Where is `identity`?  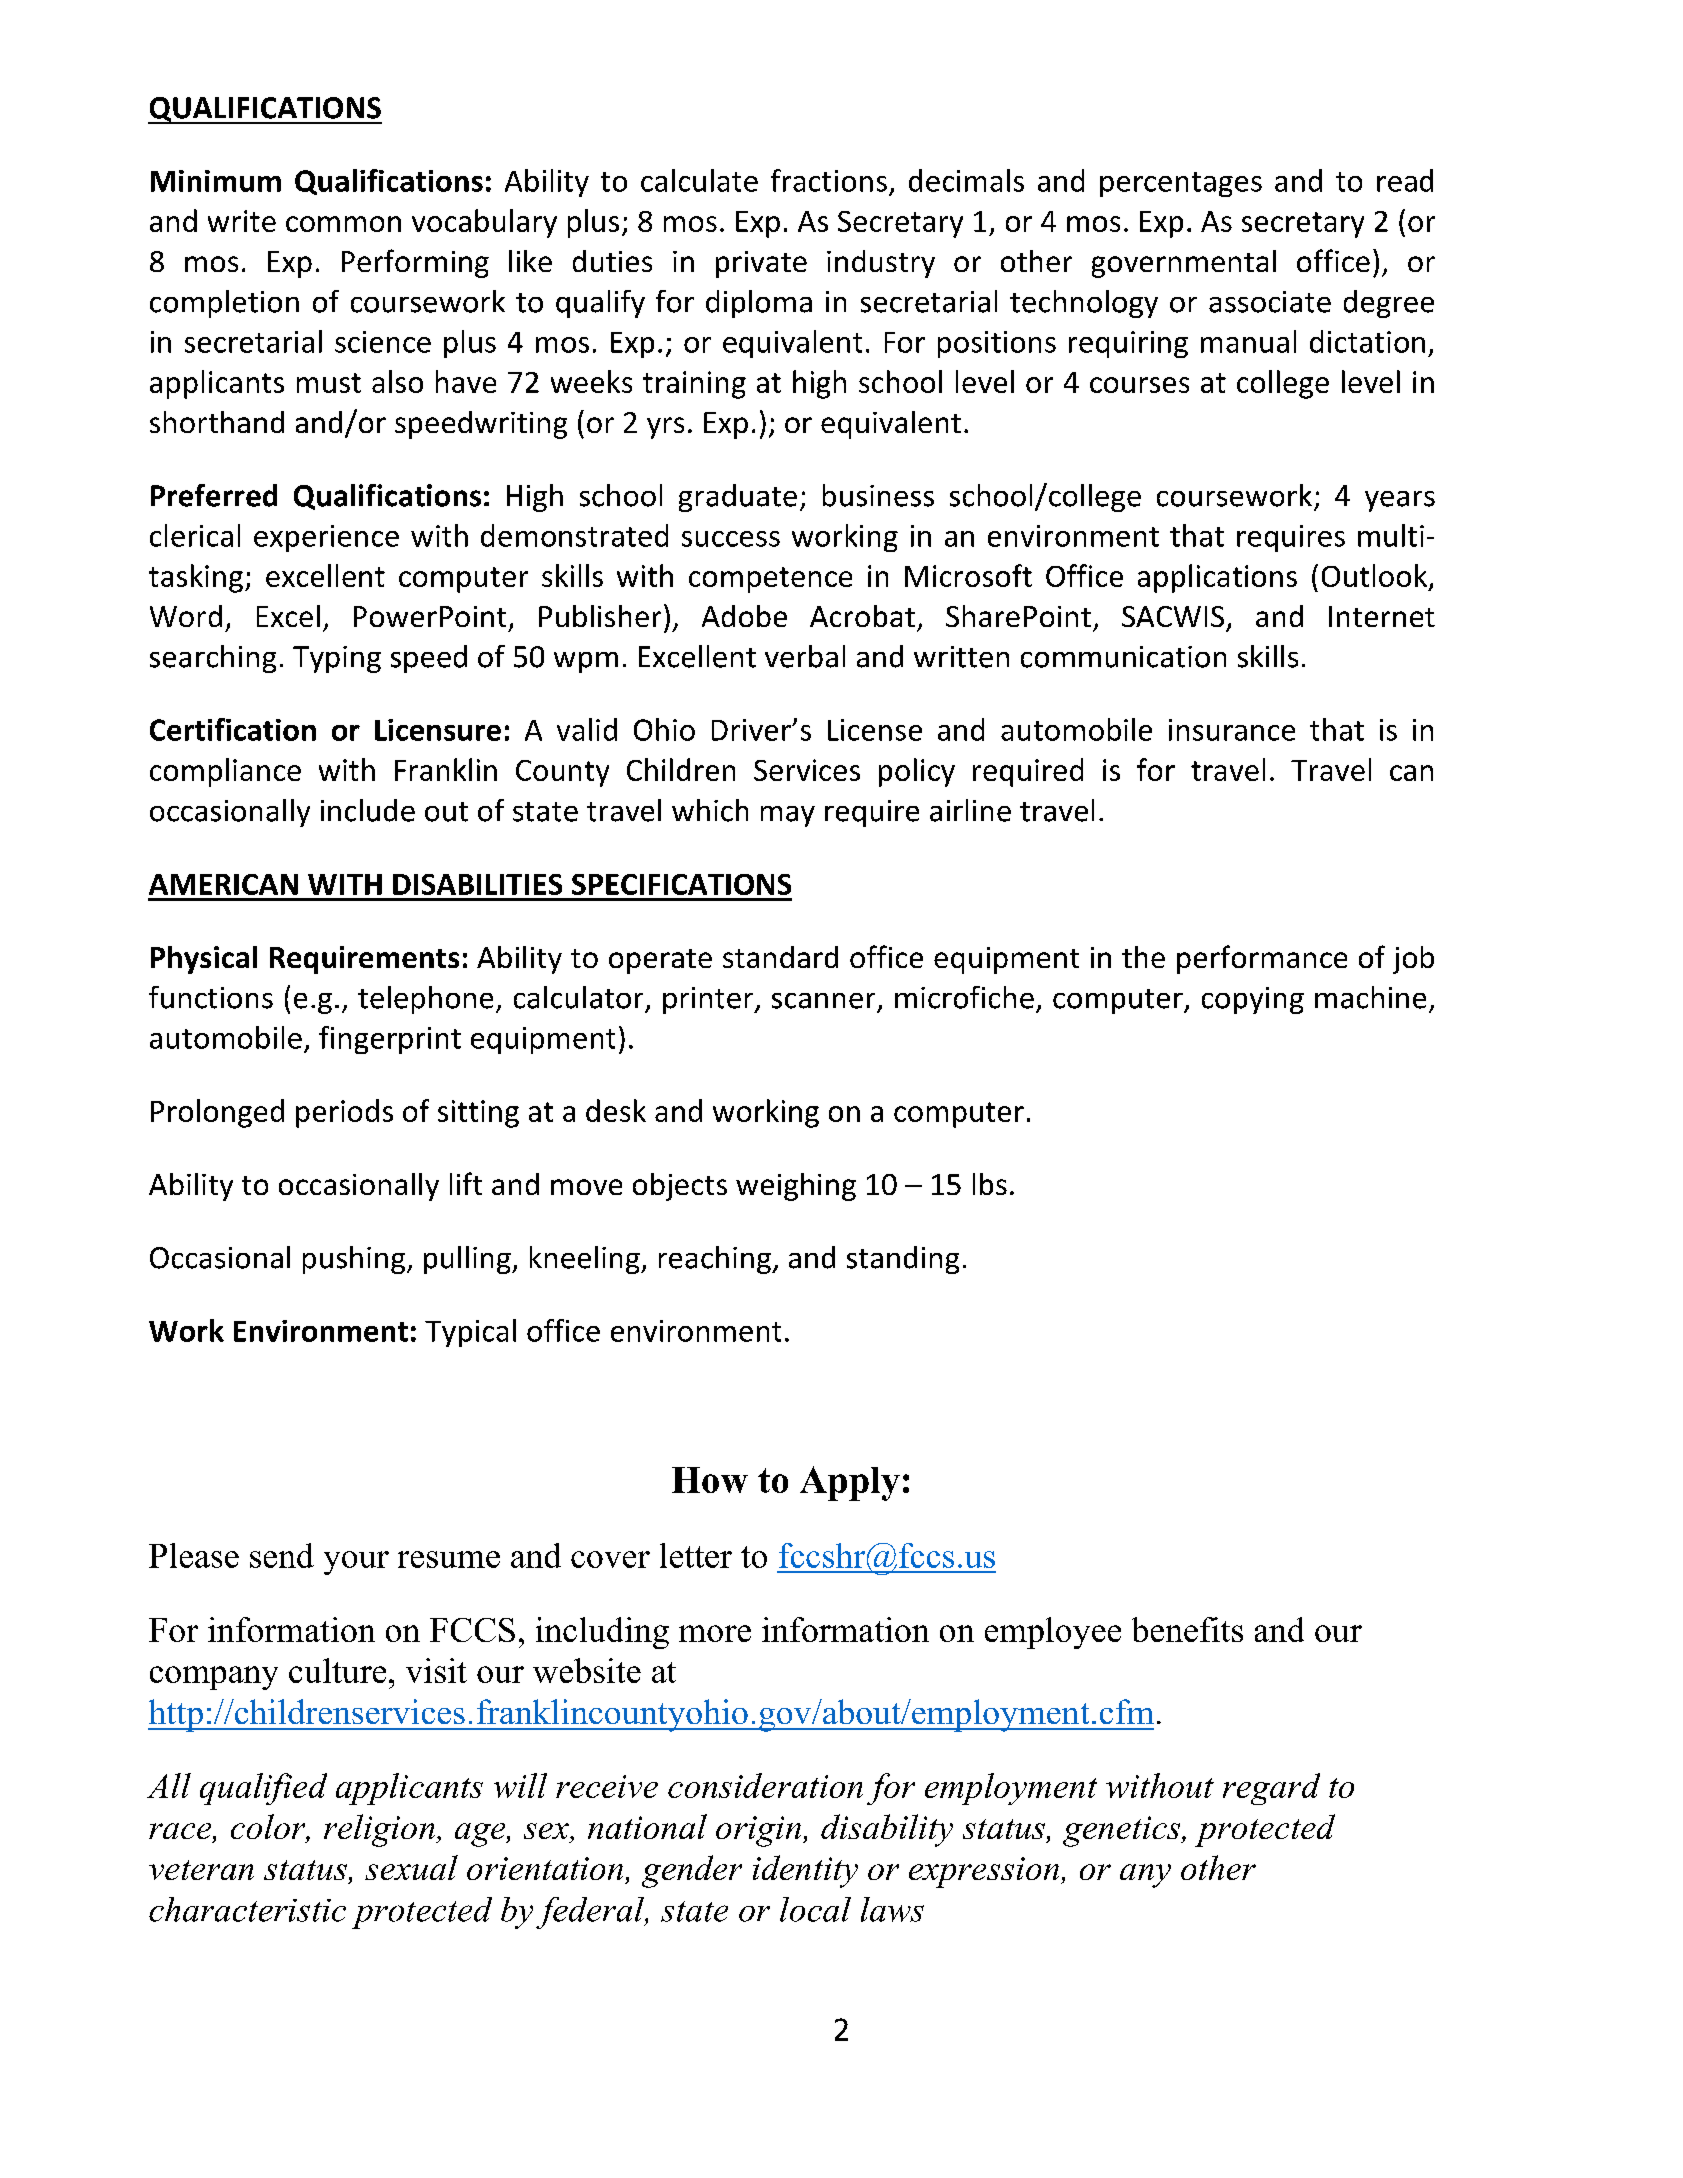 identity is located at coordinates (805, 1871).
